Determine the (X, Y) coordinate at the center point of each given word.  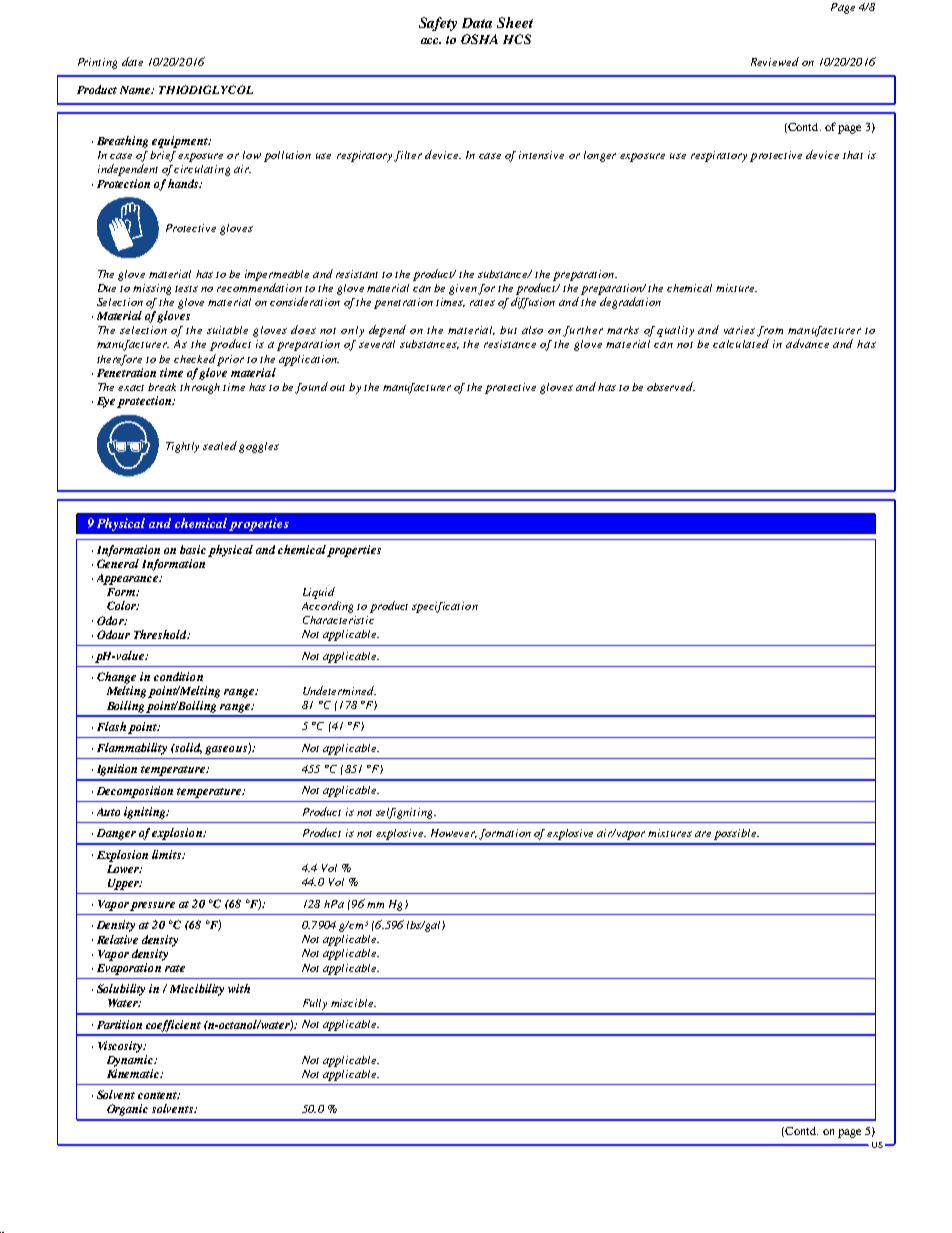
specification (445, 607)
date (132, 61)
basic (193, 549)
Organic (127, 1110)
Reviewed (775, 61)
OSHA (479, 39)
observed (671, 386)
